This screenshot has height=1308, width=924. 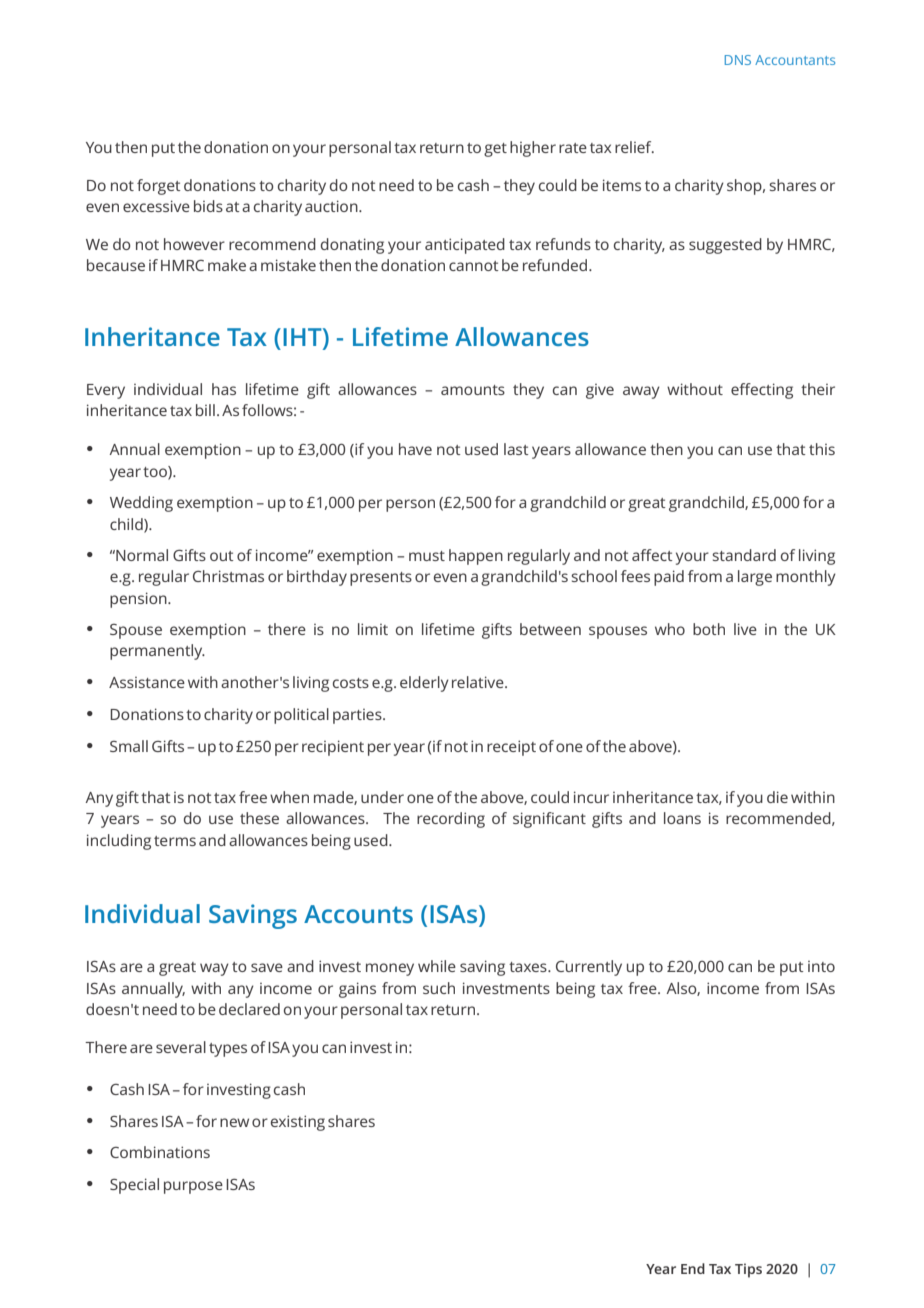 I want to click on terms, so click(x=175, y=841).
